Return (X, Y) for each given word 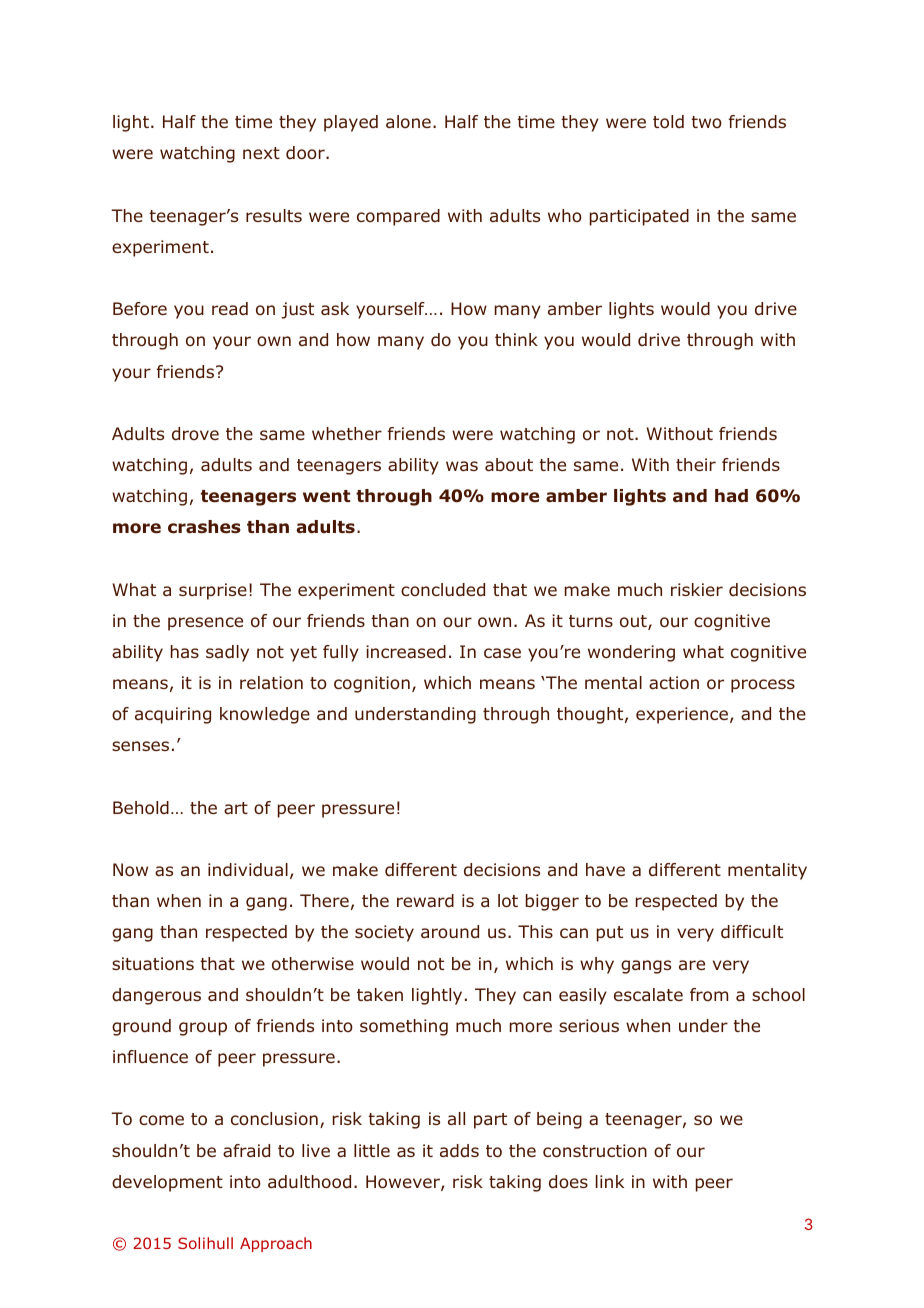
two (706, 122)
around (450, 932)
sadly (227, 653)
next (261, 153)
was (462, 466)
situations (153, 964)
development (167, 1183)
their (696, 464)
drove (195, 434)
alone (408, 122)
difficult (752, 932)
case (502, 653)
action (674, 683)
